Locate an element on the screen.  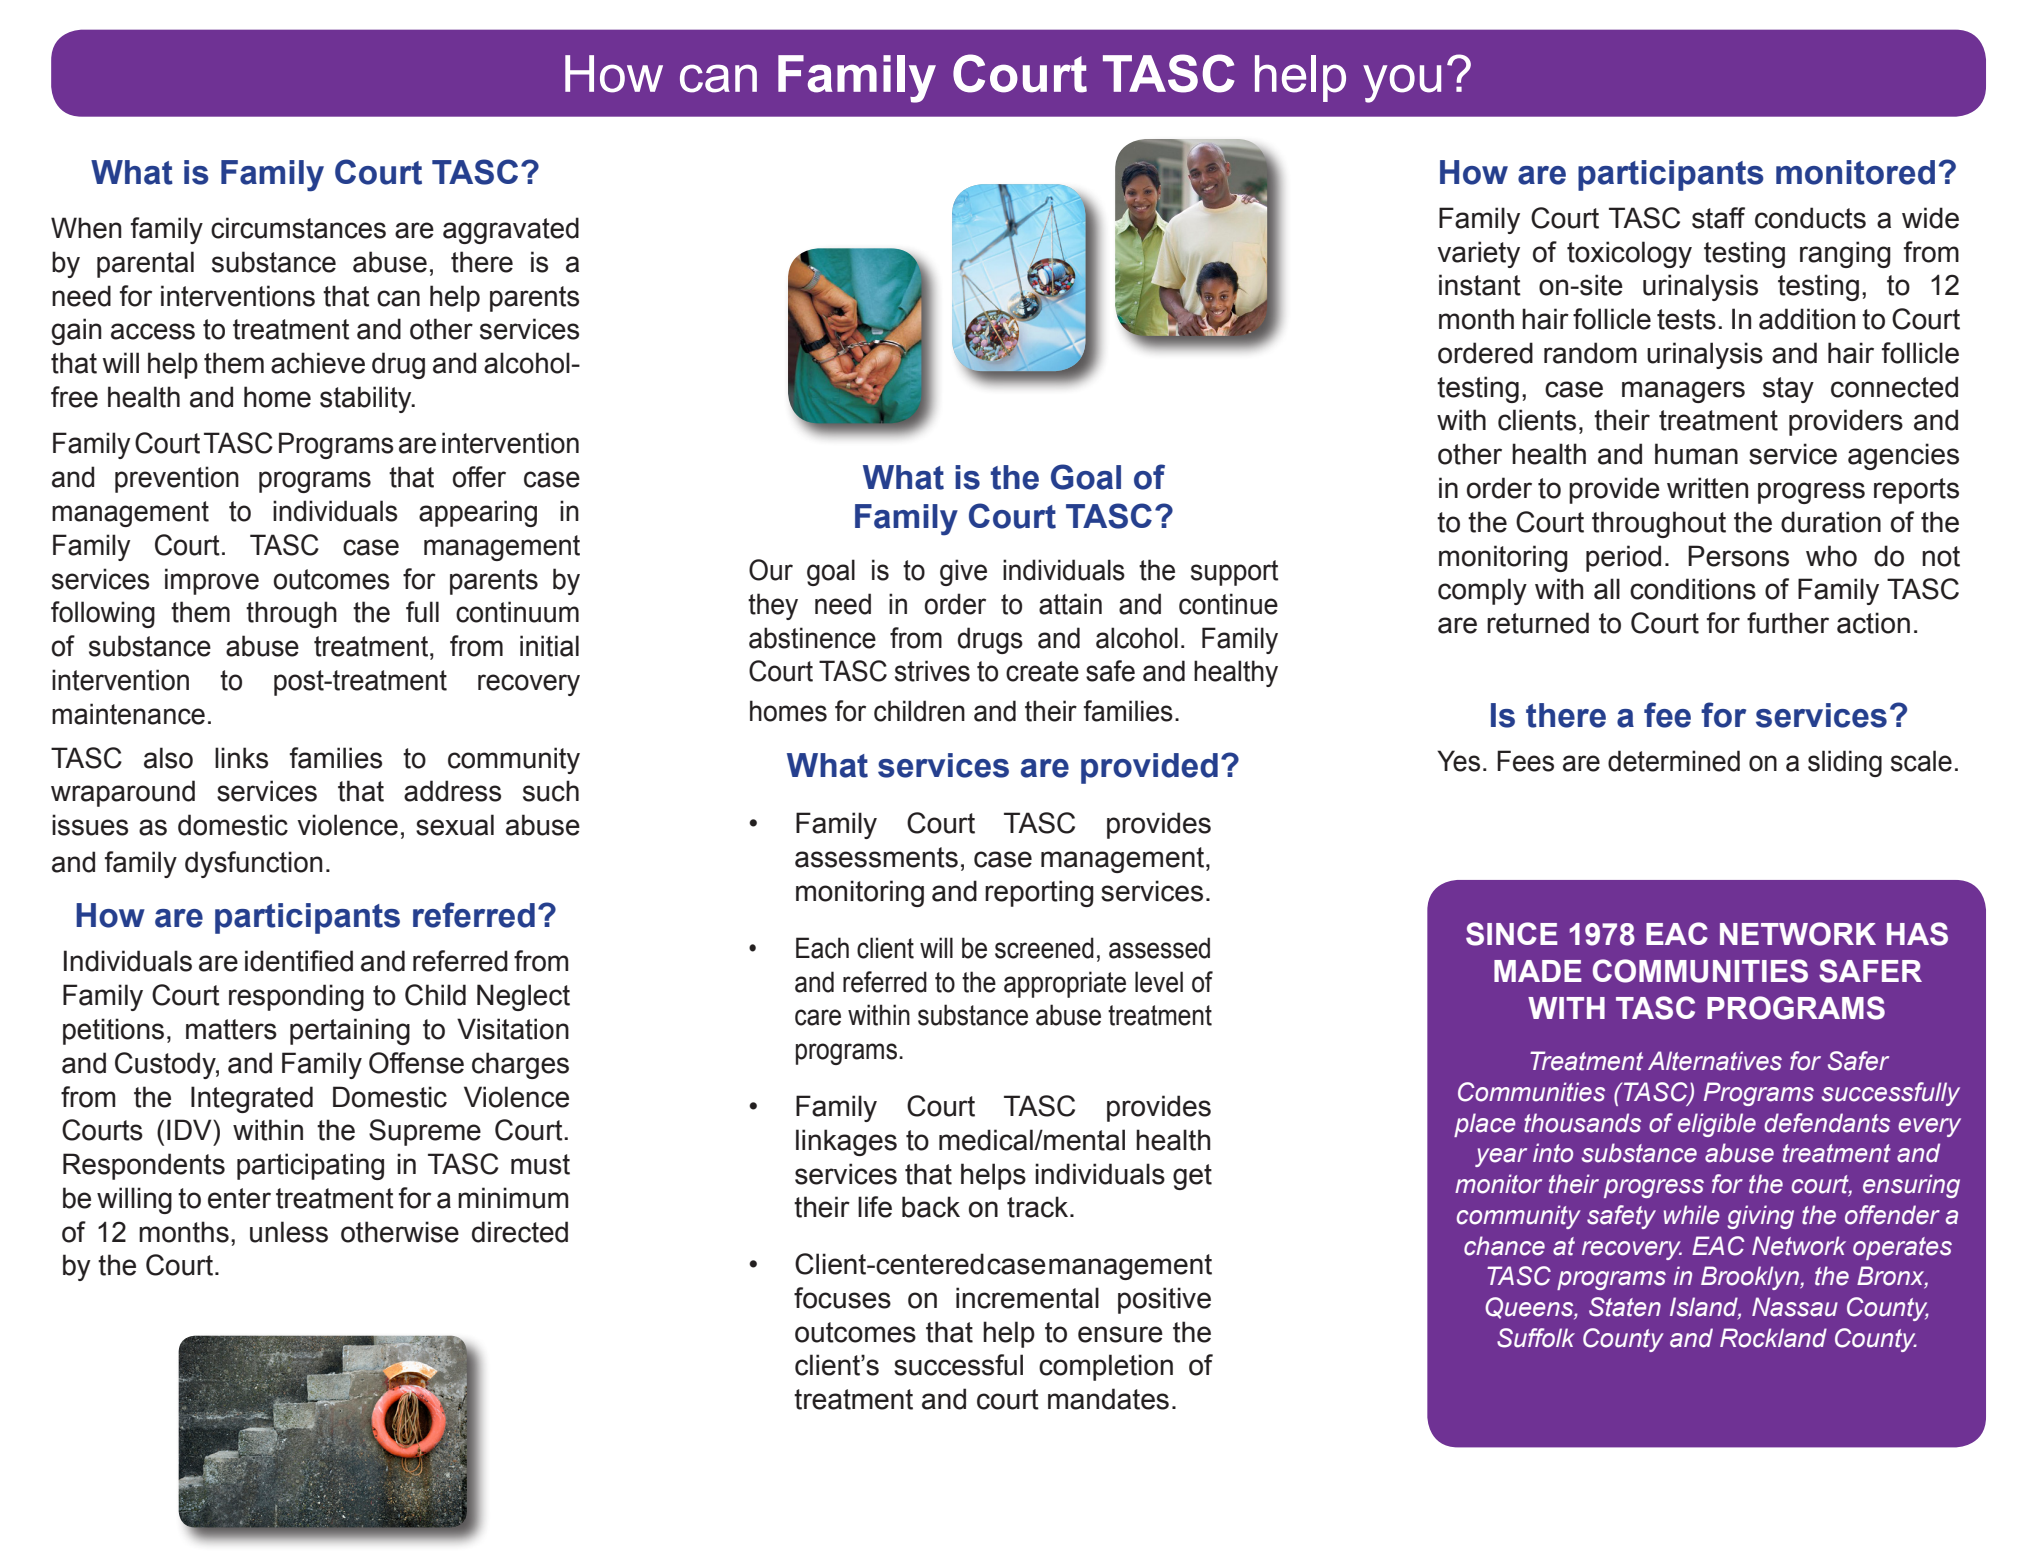
circumstances is located at coordinates (298, 228).
